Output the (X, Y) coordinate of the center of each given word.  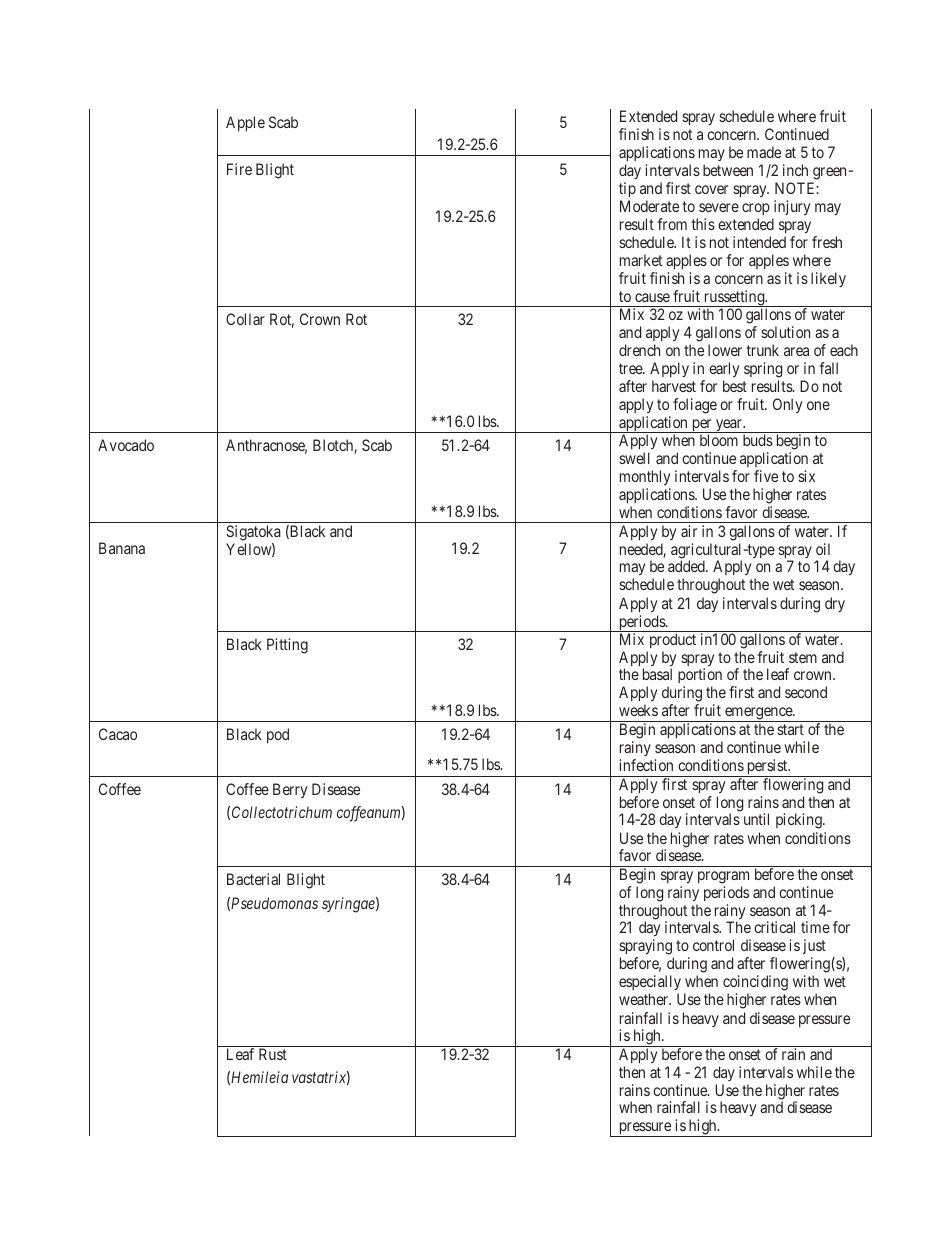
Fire (239, 169)
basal (657, 674)
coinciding (755, 984)
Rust (273, 1054)
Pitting (287, 646)
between (728, 170)
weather (645, 999)
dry (835, 604)
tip (627, 189)
